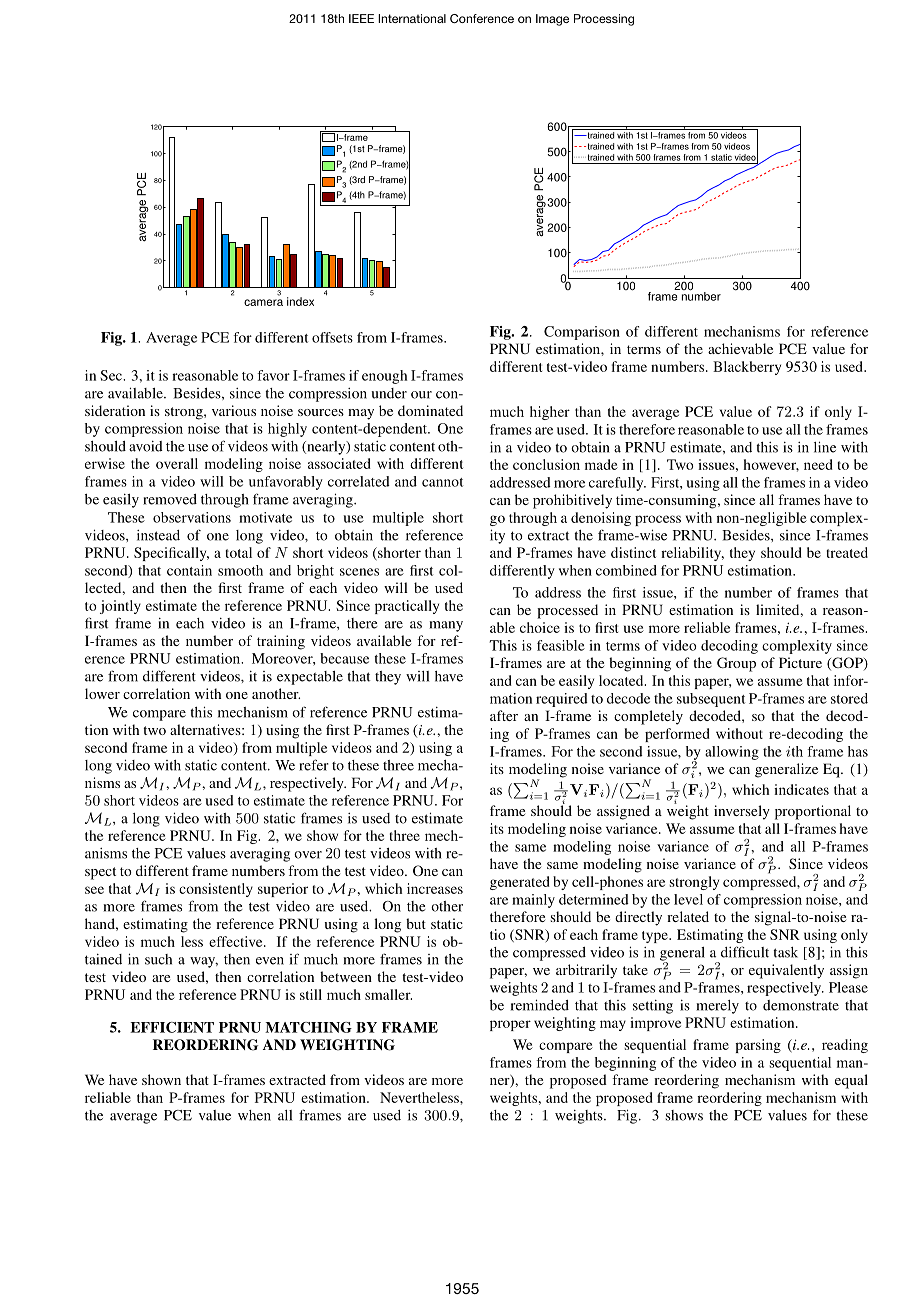 The image size is (924, 1308). I want to click on proper, so click(510, 1025).
